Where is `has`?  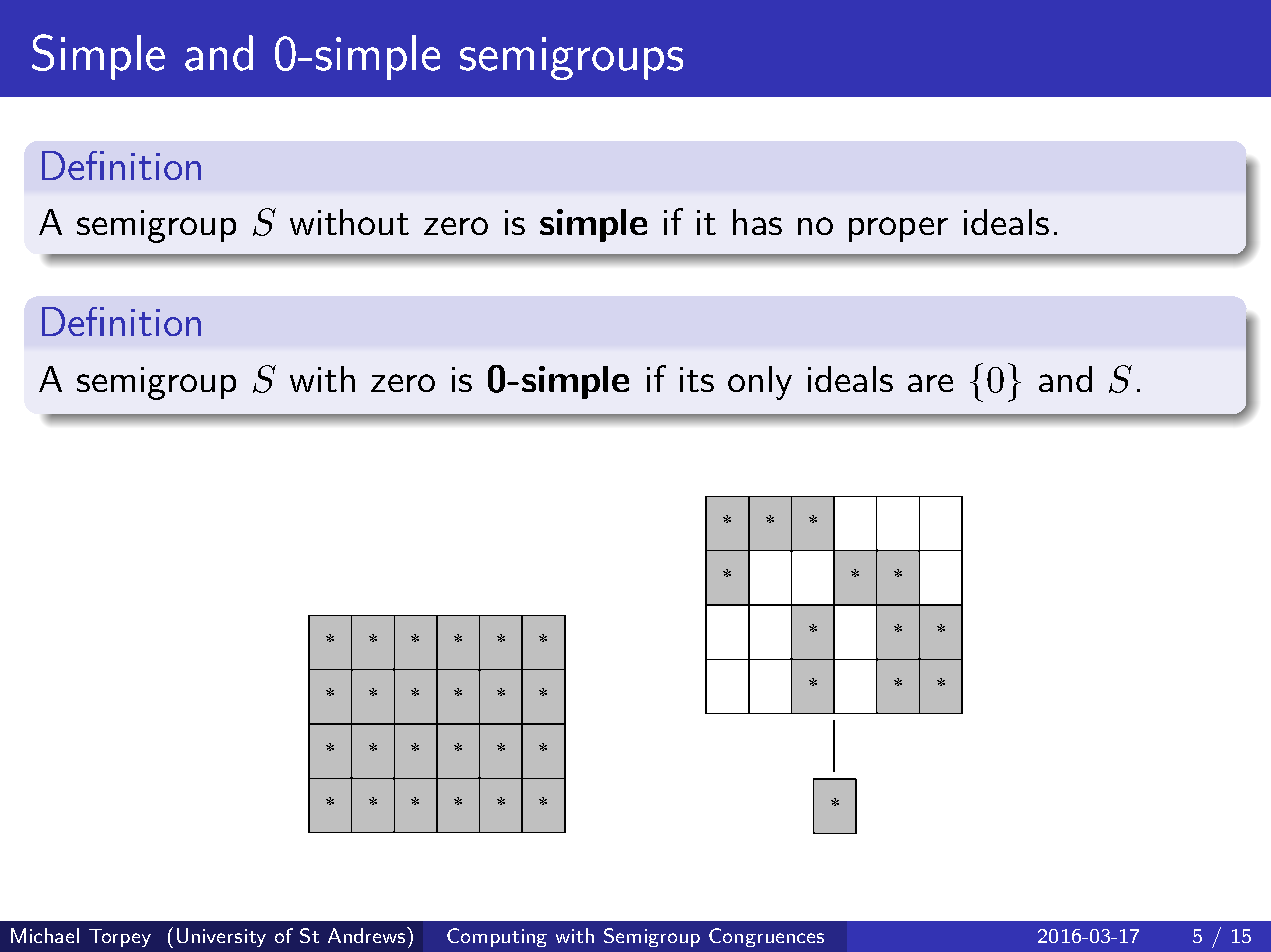 has is located at coordinates (757, 222).
